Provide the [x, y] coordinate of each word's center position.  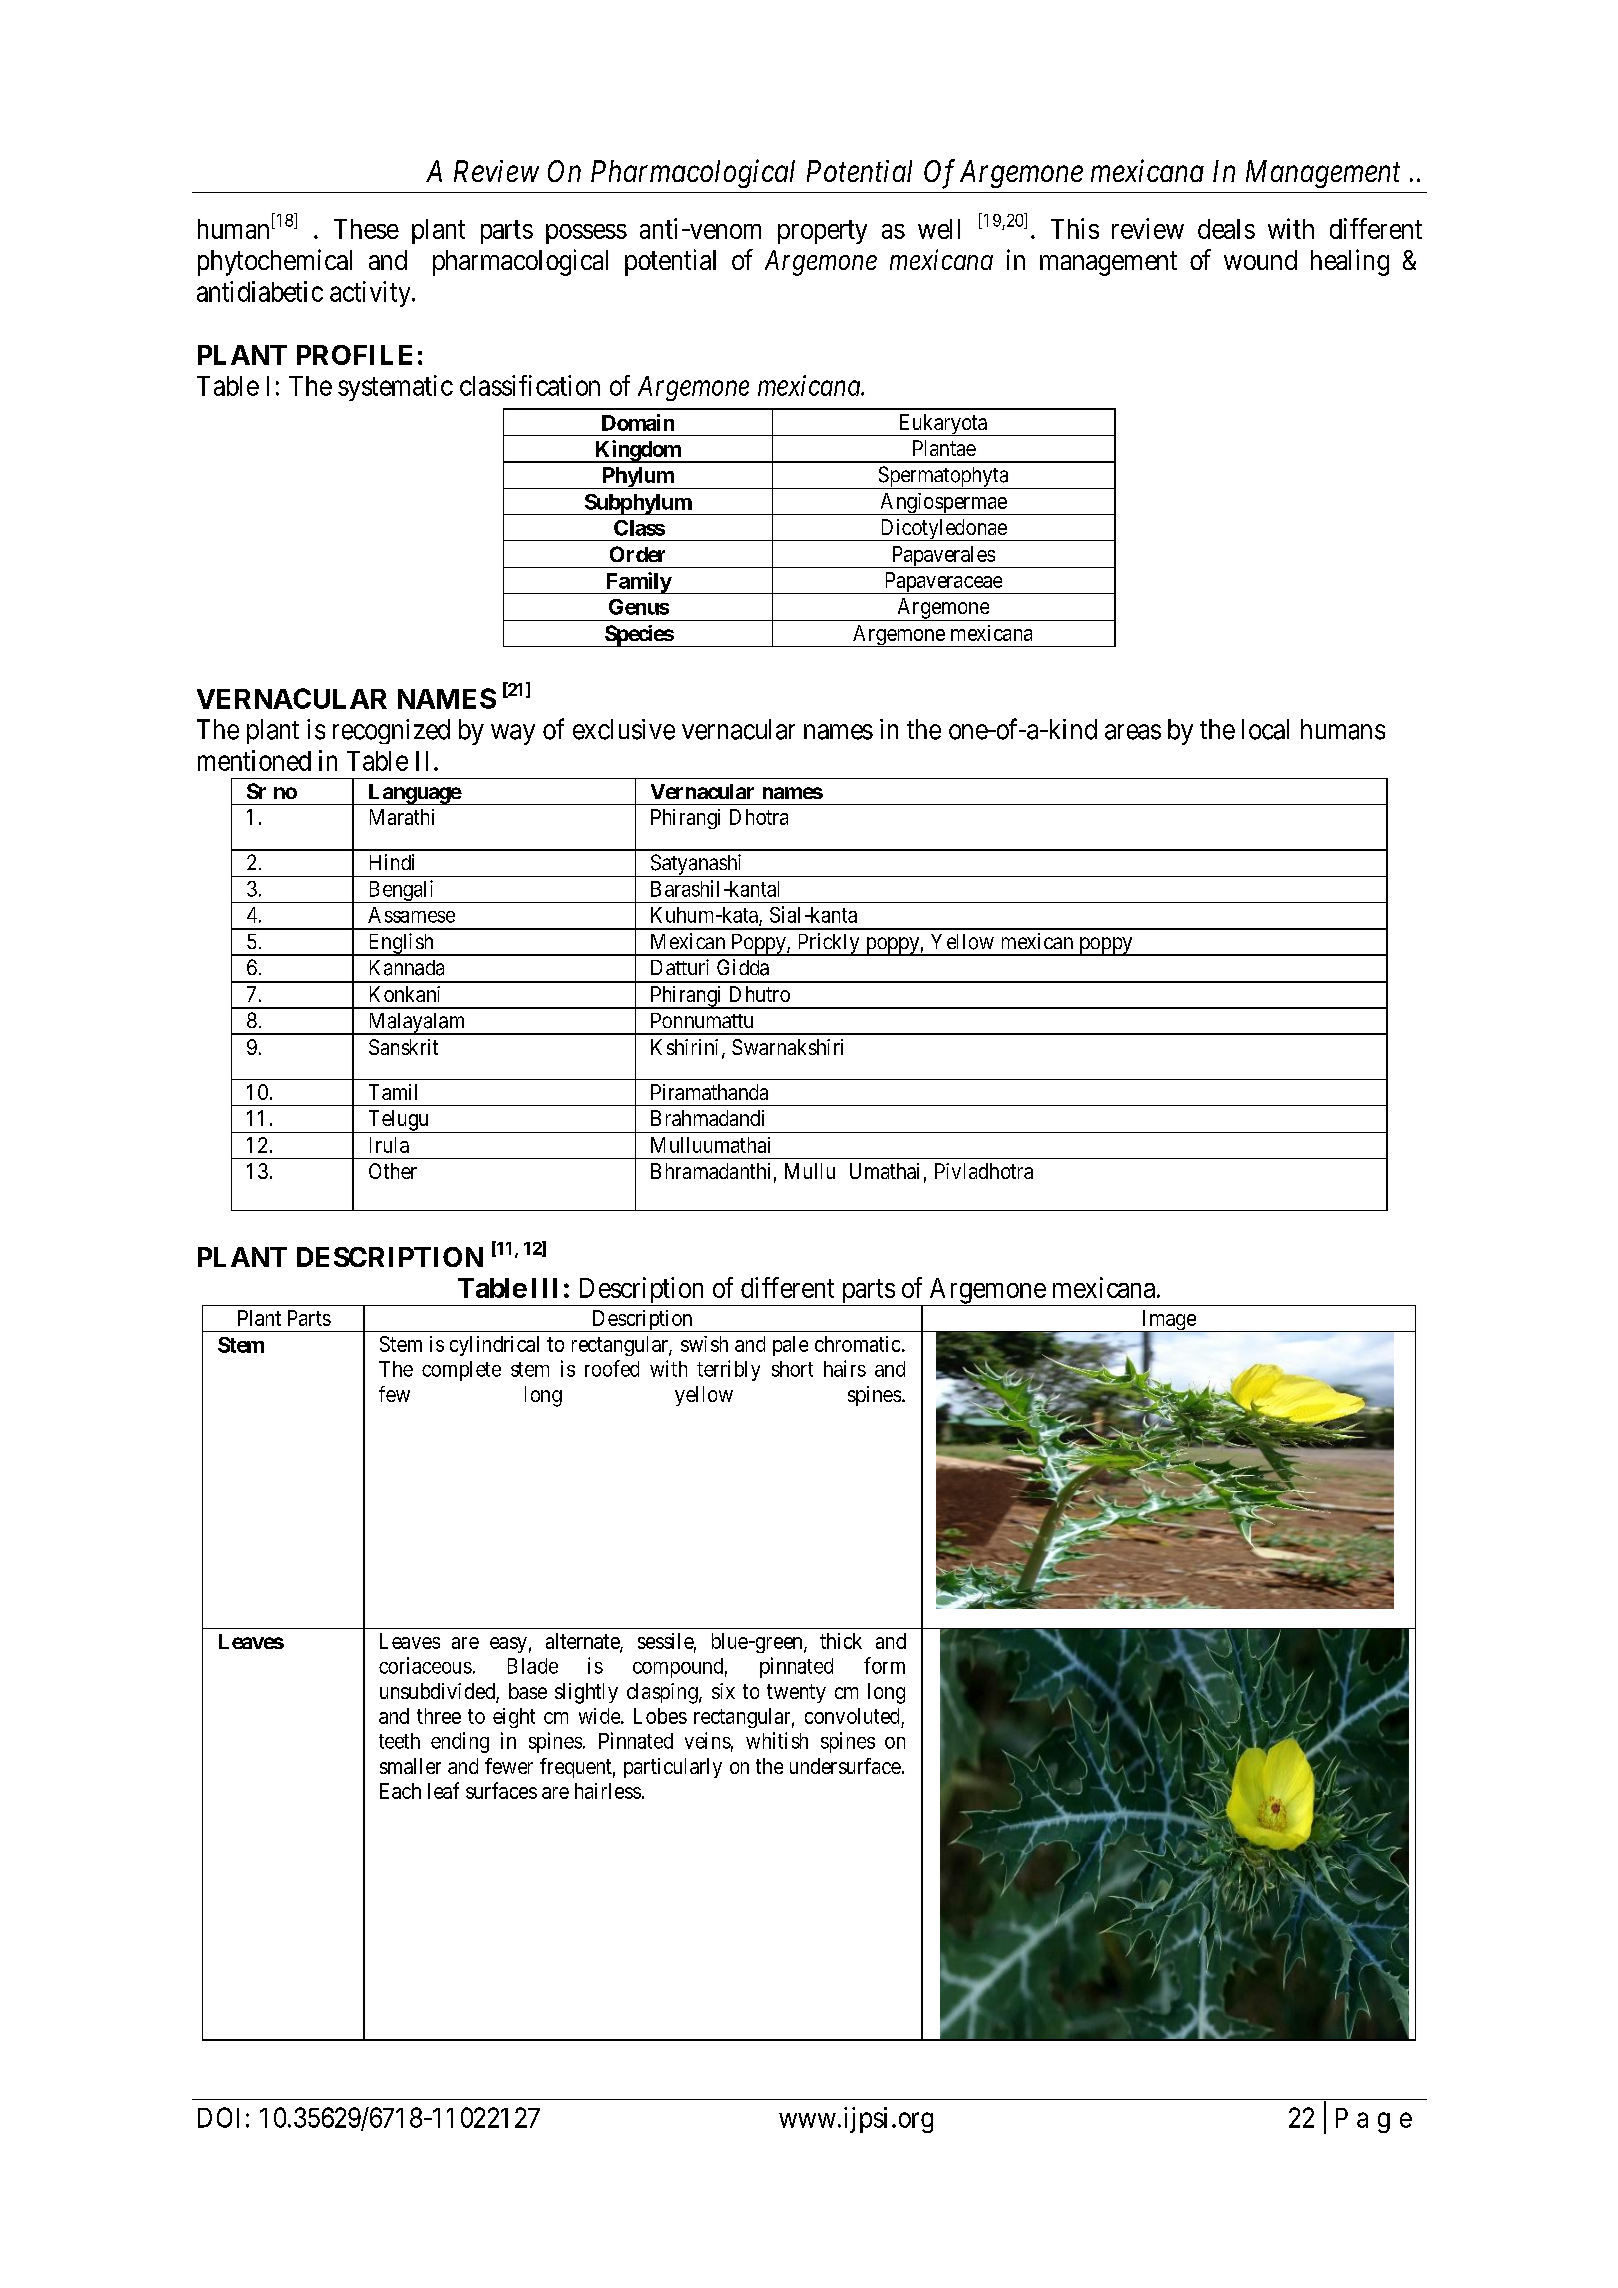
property [822, 232]
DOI [218, 2117]
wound [1260, 260]
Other [393, 1171]
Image [1169, 1321]
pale [790, 1346]
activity [371, 294]
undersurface [845, 1766]
